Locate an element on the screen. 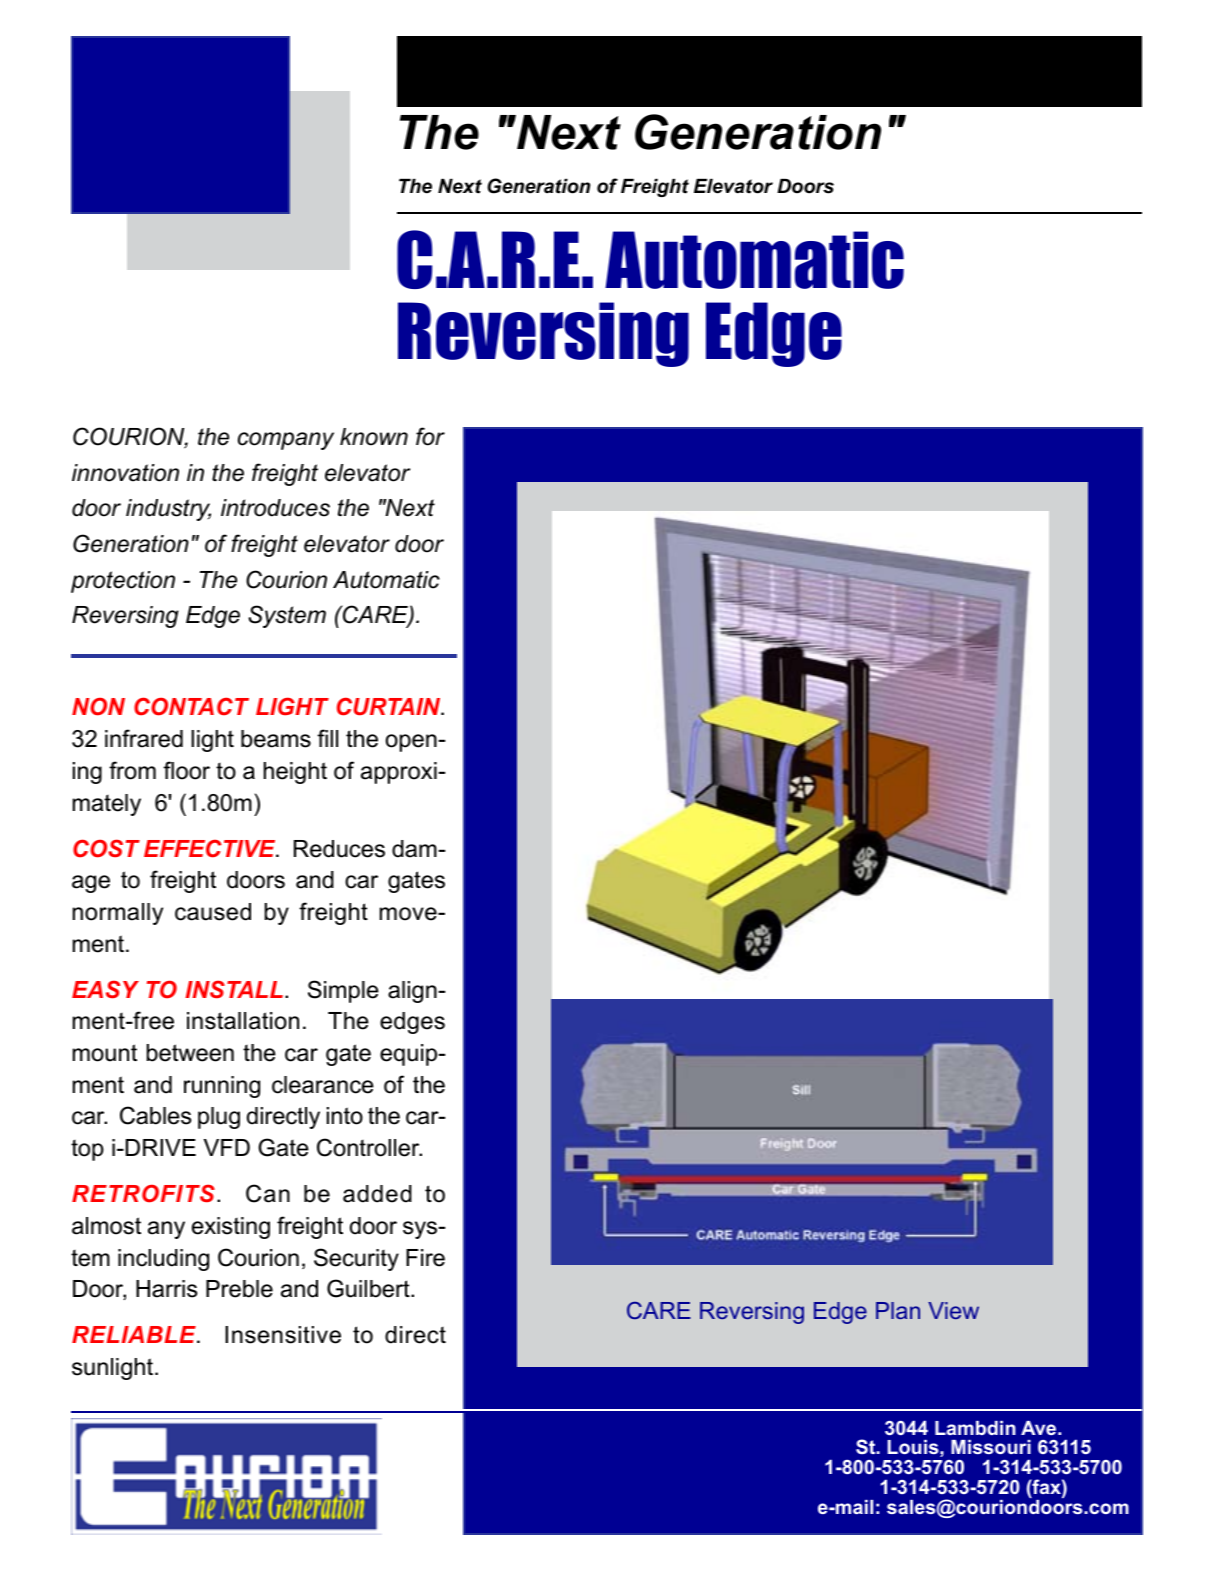 The width and height of the screenshot is (1213, 1570). innovation is located at coordinates (125, 473).
